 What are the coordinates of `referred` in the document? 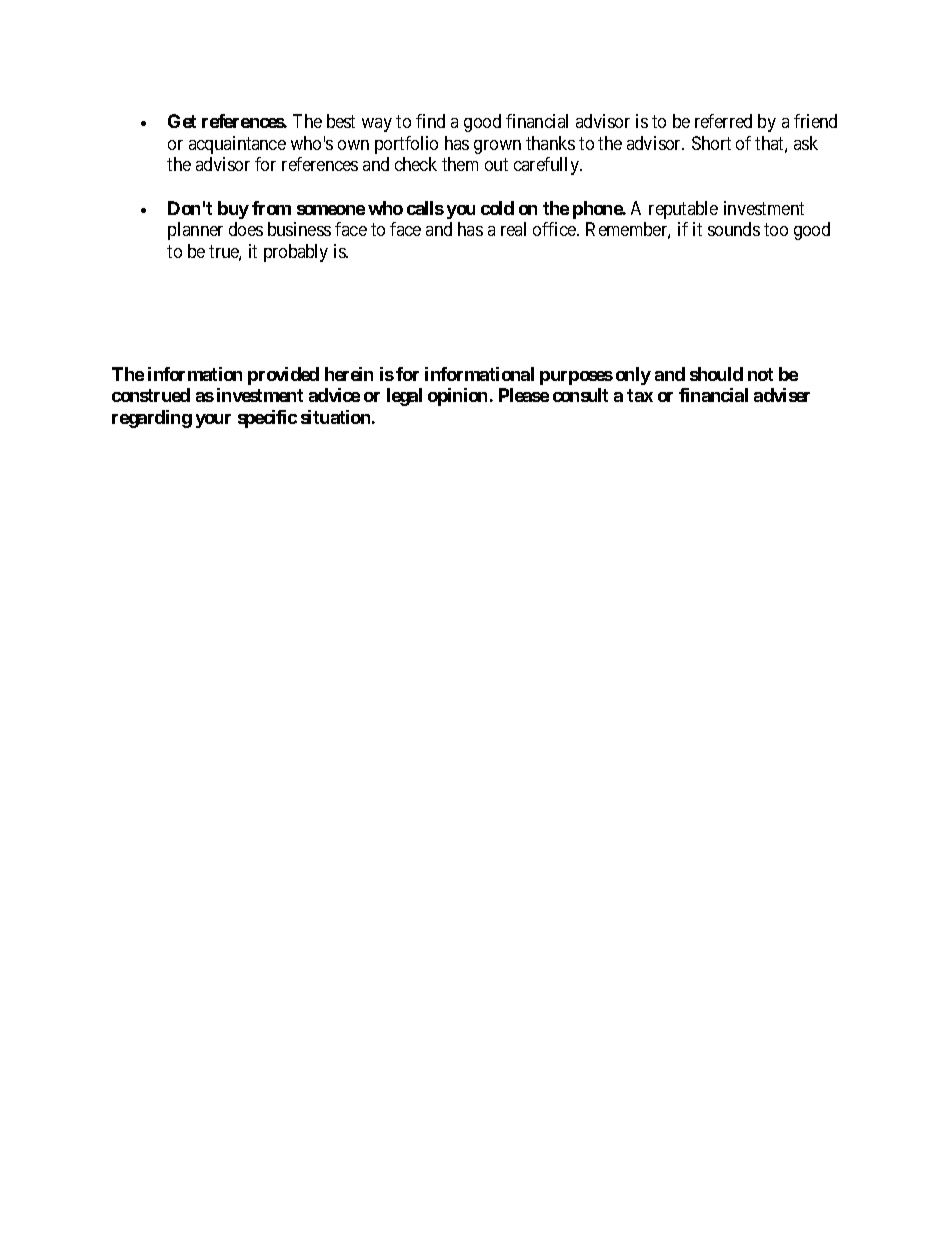 It's located at (723, 121).
